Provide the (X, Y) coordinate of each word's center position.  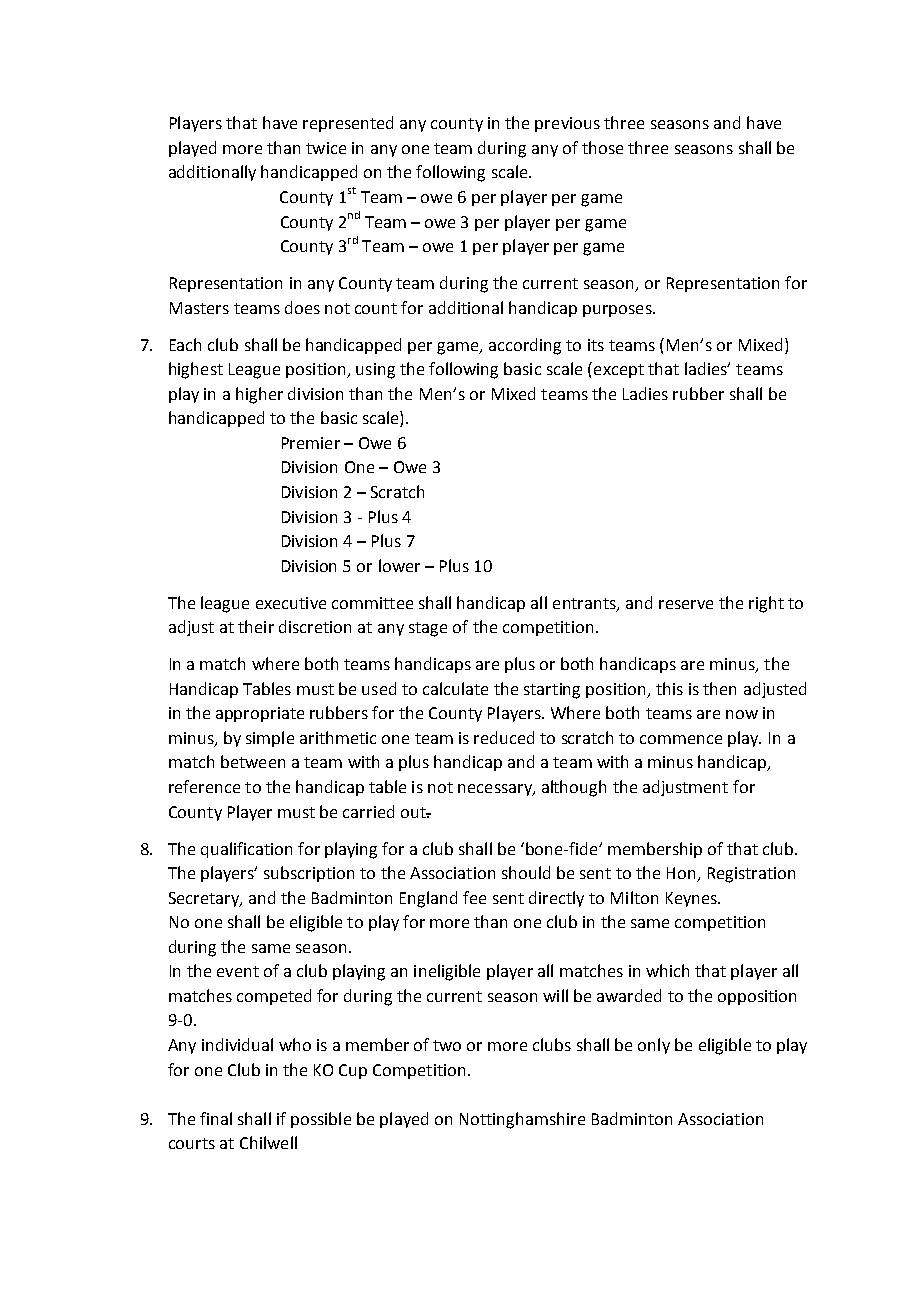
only (654, 1046)
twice (326, 148)
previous (567, 124)
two (447, 1045)
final (216, 1118)
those (602, 147)
